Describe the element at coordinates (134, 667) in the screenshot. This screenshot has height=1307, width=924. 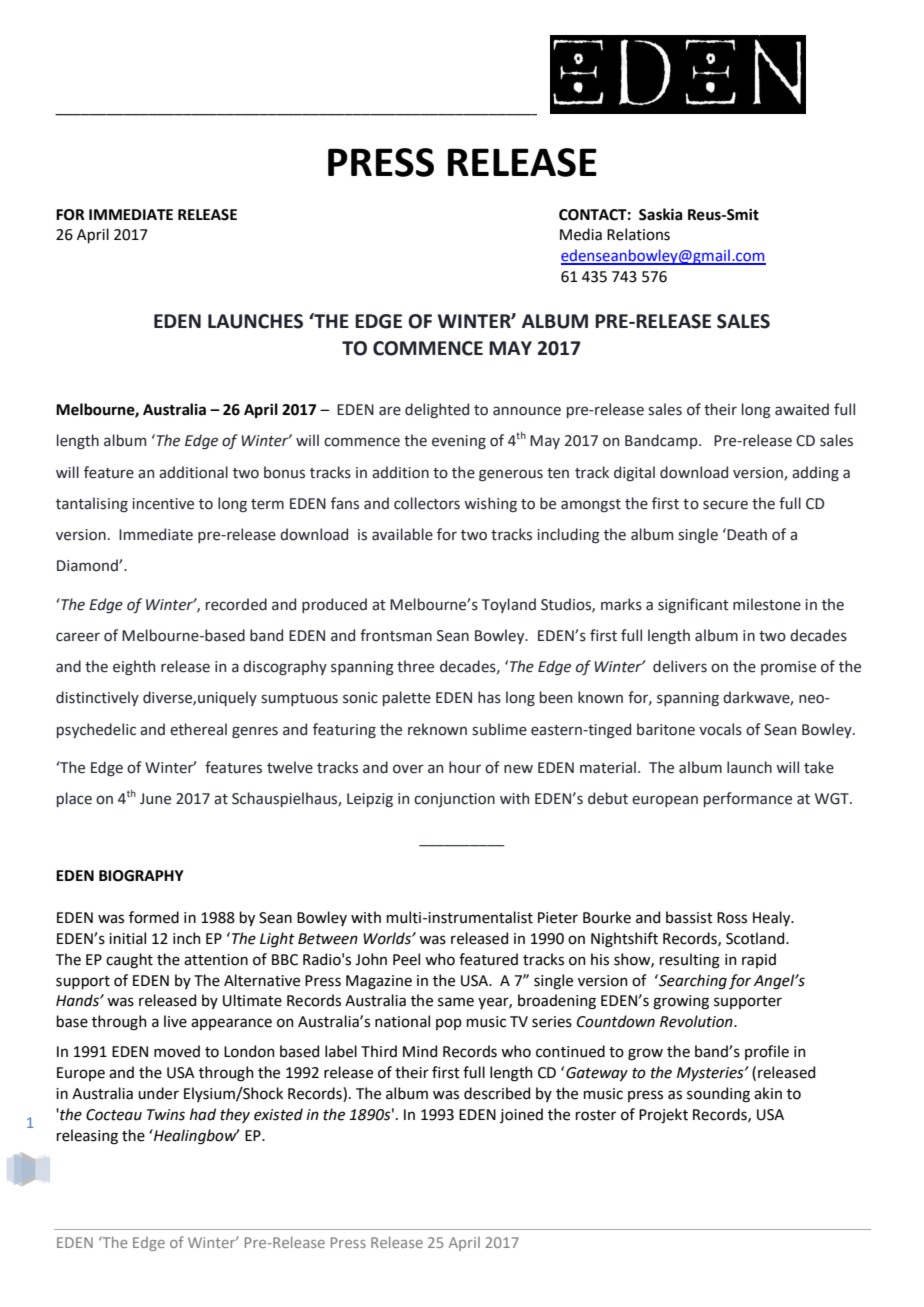
I see `eighth` at that location.
